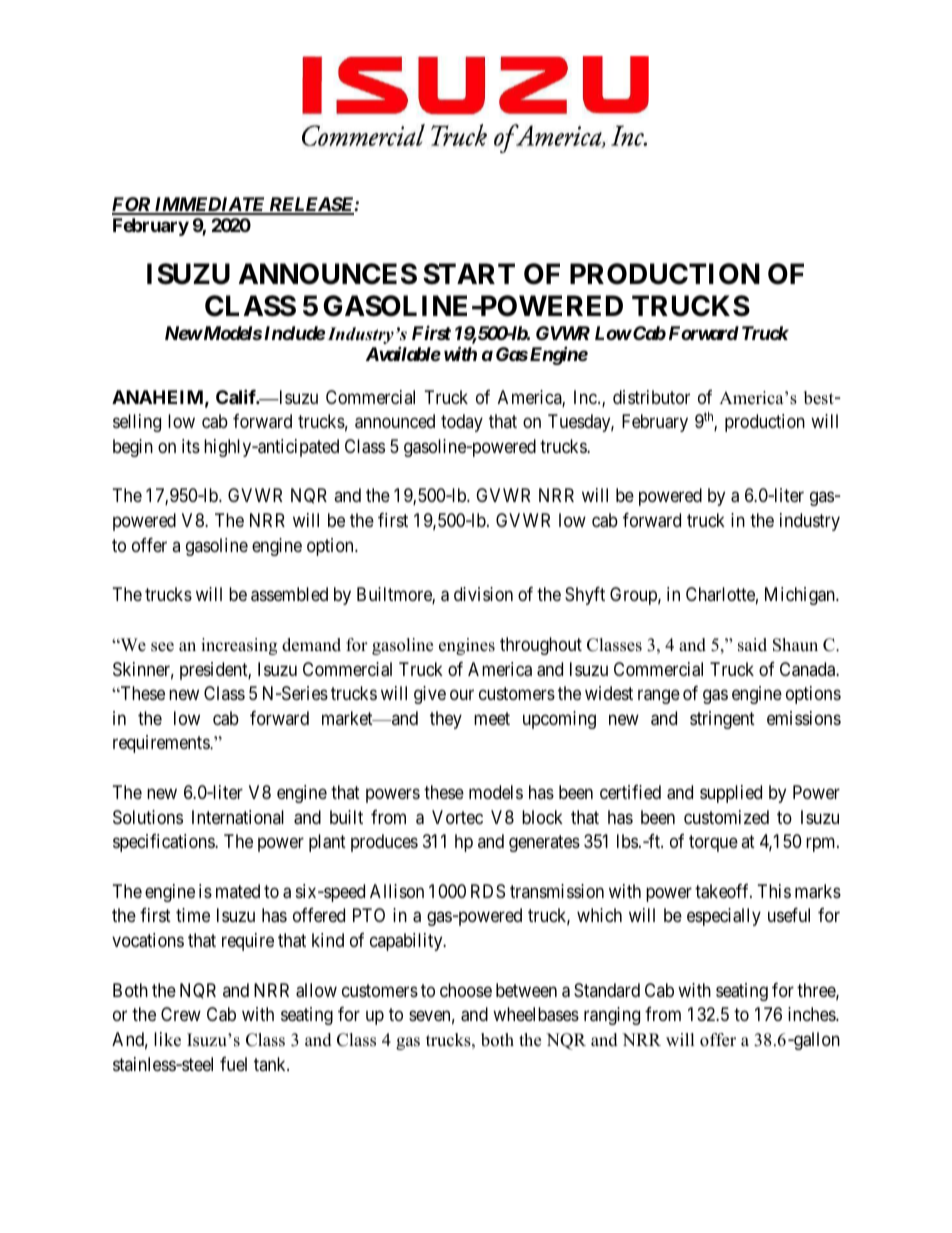 The image size is (952, 1233). I want to click on Michigan, so click(801, 596).
